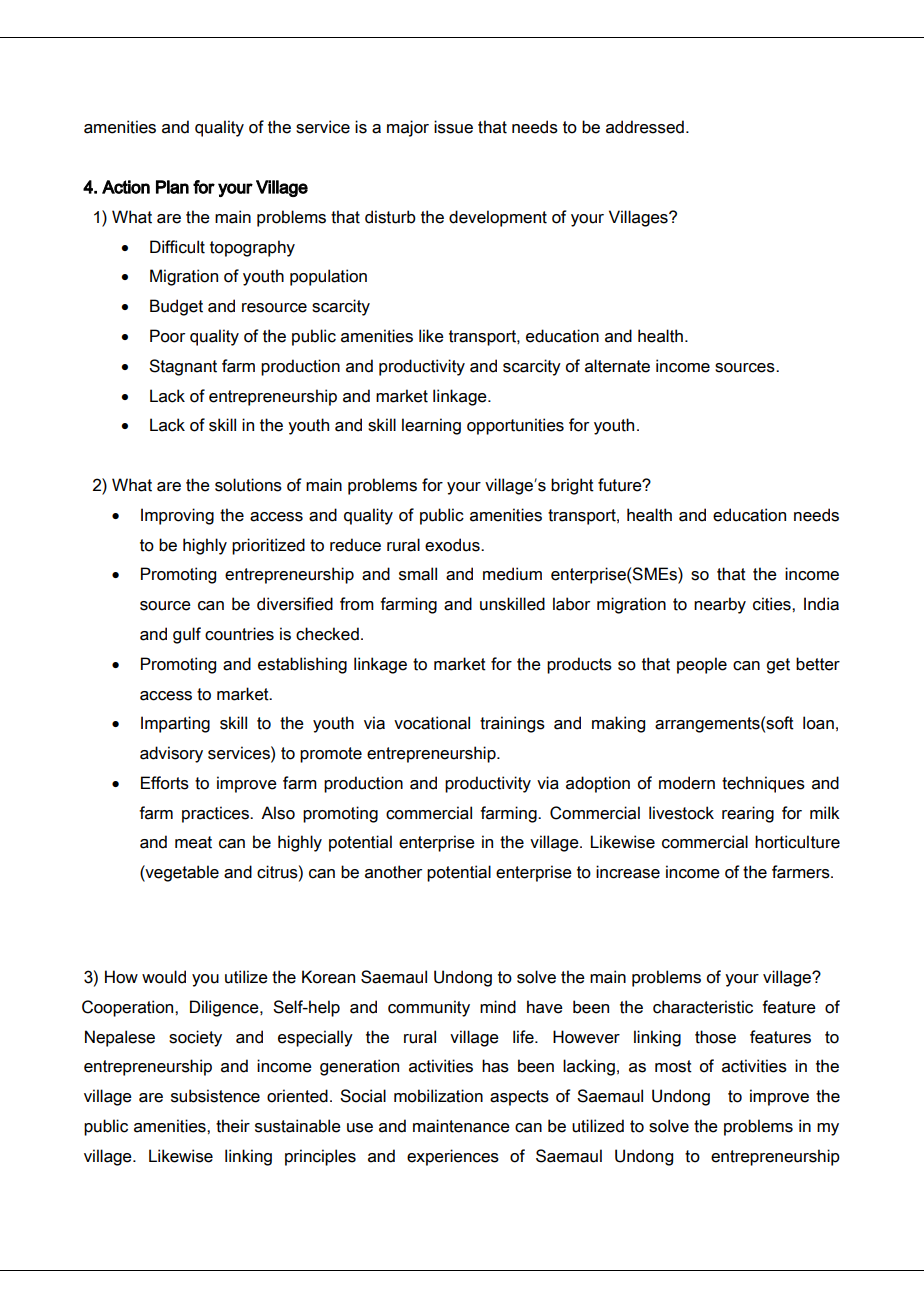 The width and height of the page is (924, 1308). What do you see at coordinates (702, 665) in the page?
I see `people` at bounding box center [702, 665].
